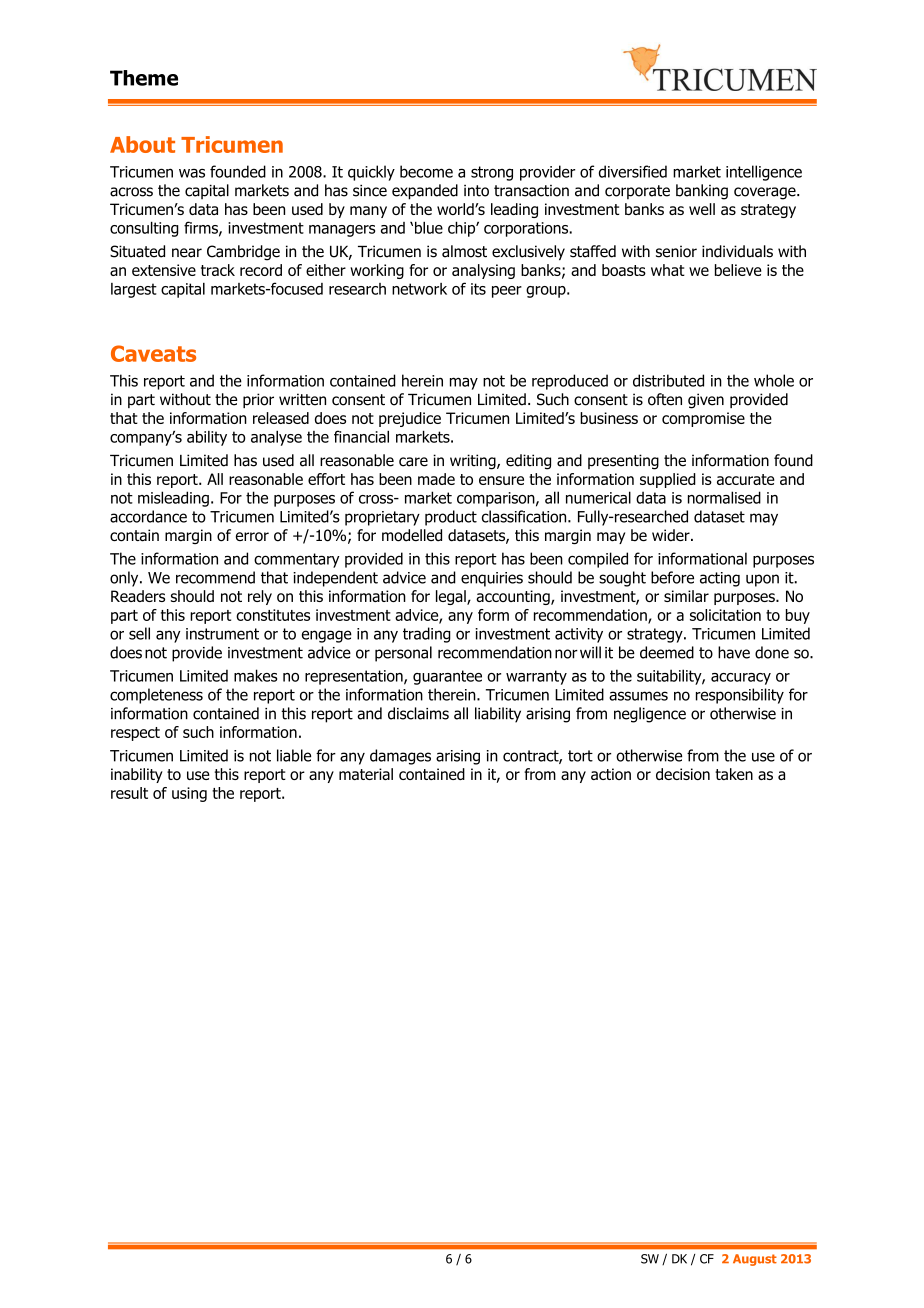 Image resolution: width=924 pixels, height=1308 pixels. What do you see at coordinates (252, 537) in the screenshot?
I see `error` at bounding box center [252, 537].
